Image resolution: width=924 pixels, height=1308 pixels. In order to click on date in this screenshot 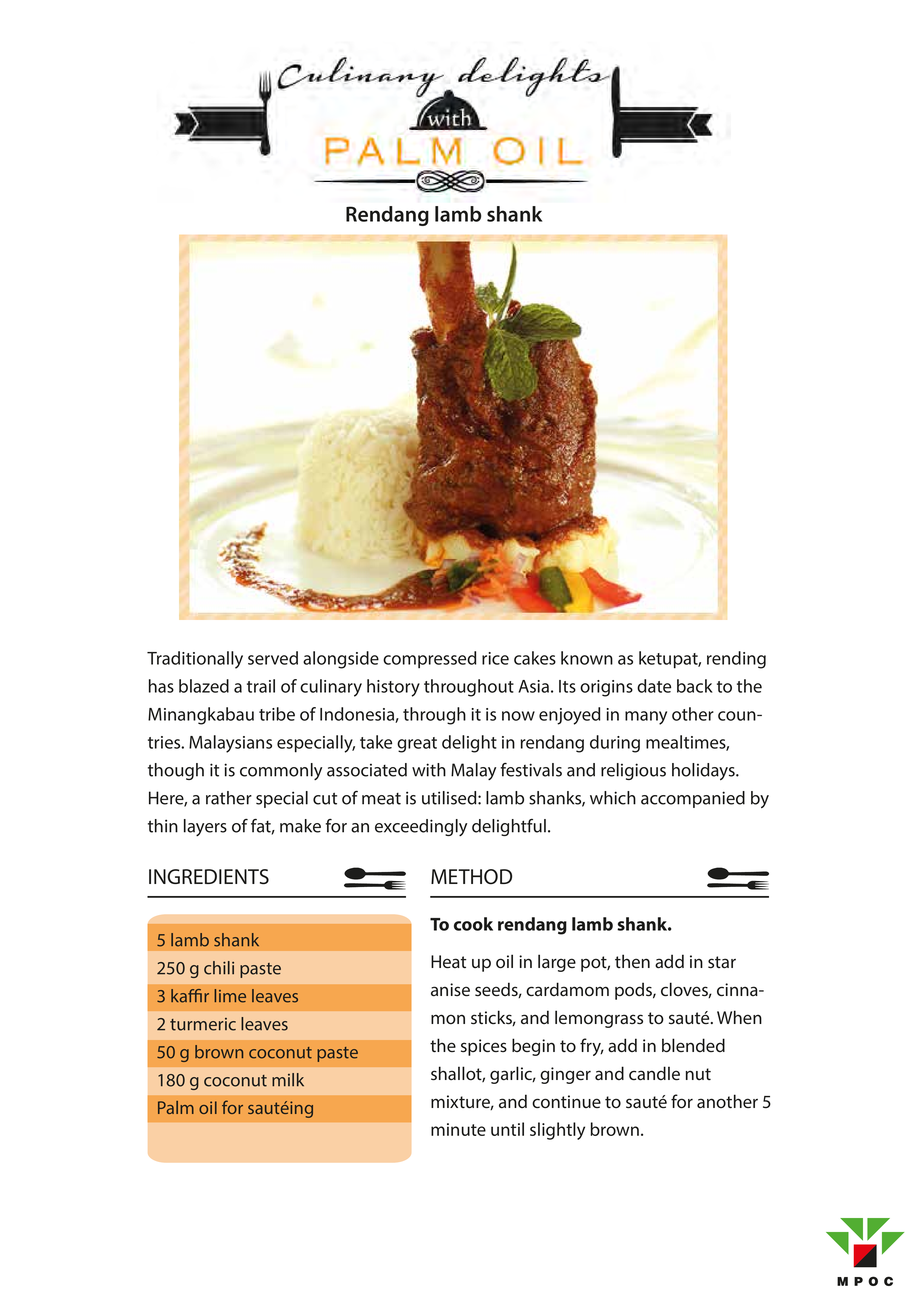, I will do `click(654, 686)`.
